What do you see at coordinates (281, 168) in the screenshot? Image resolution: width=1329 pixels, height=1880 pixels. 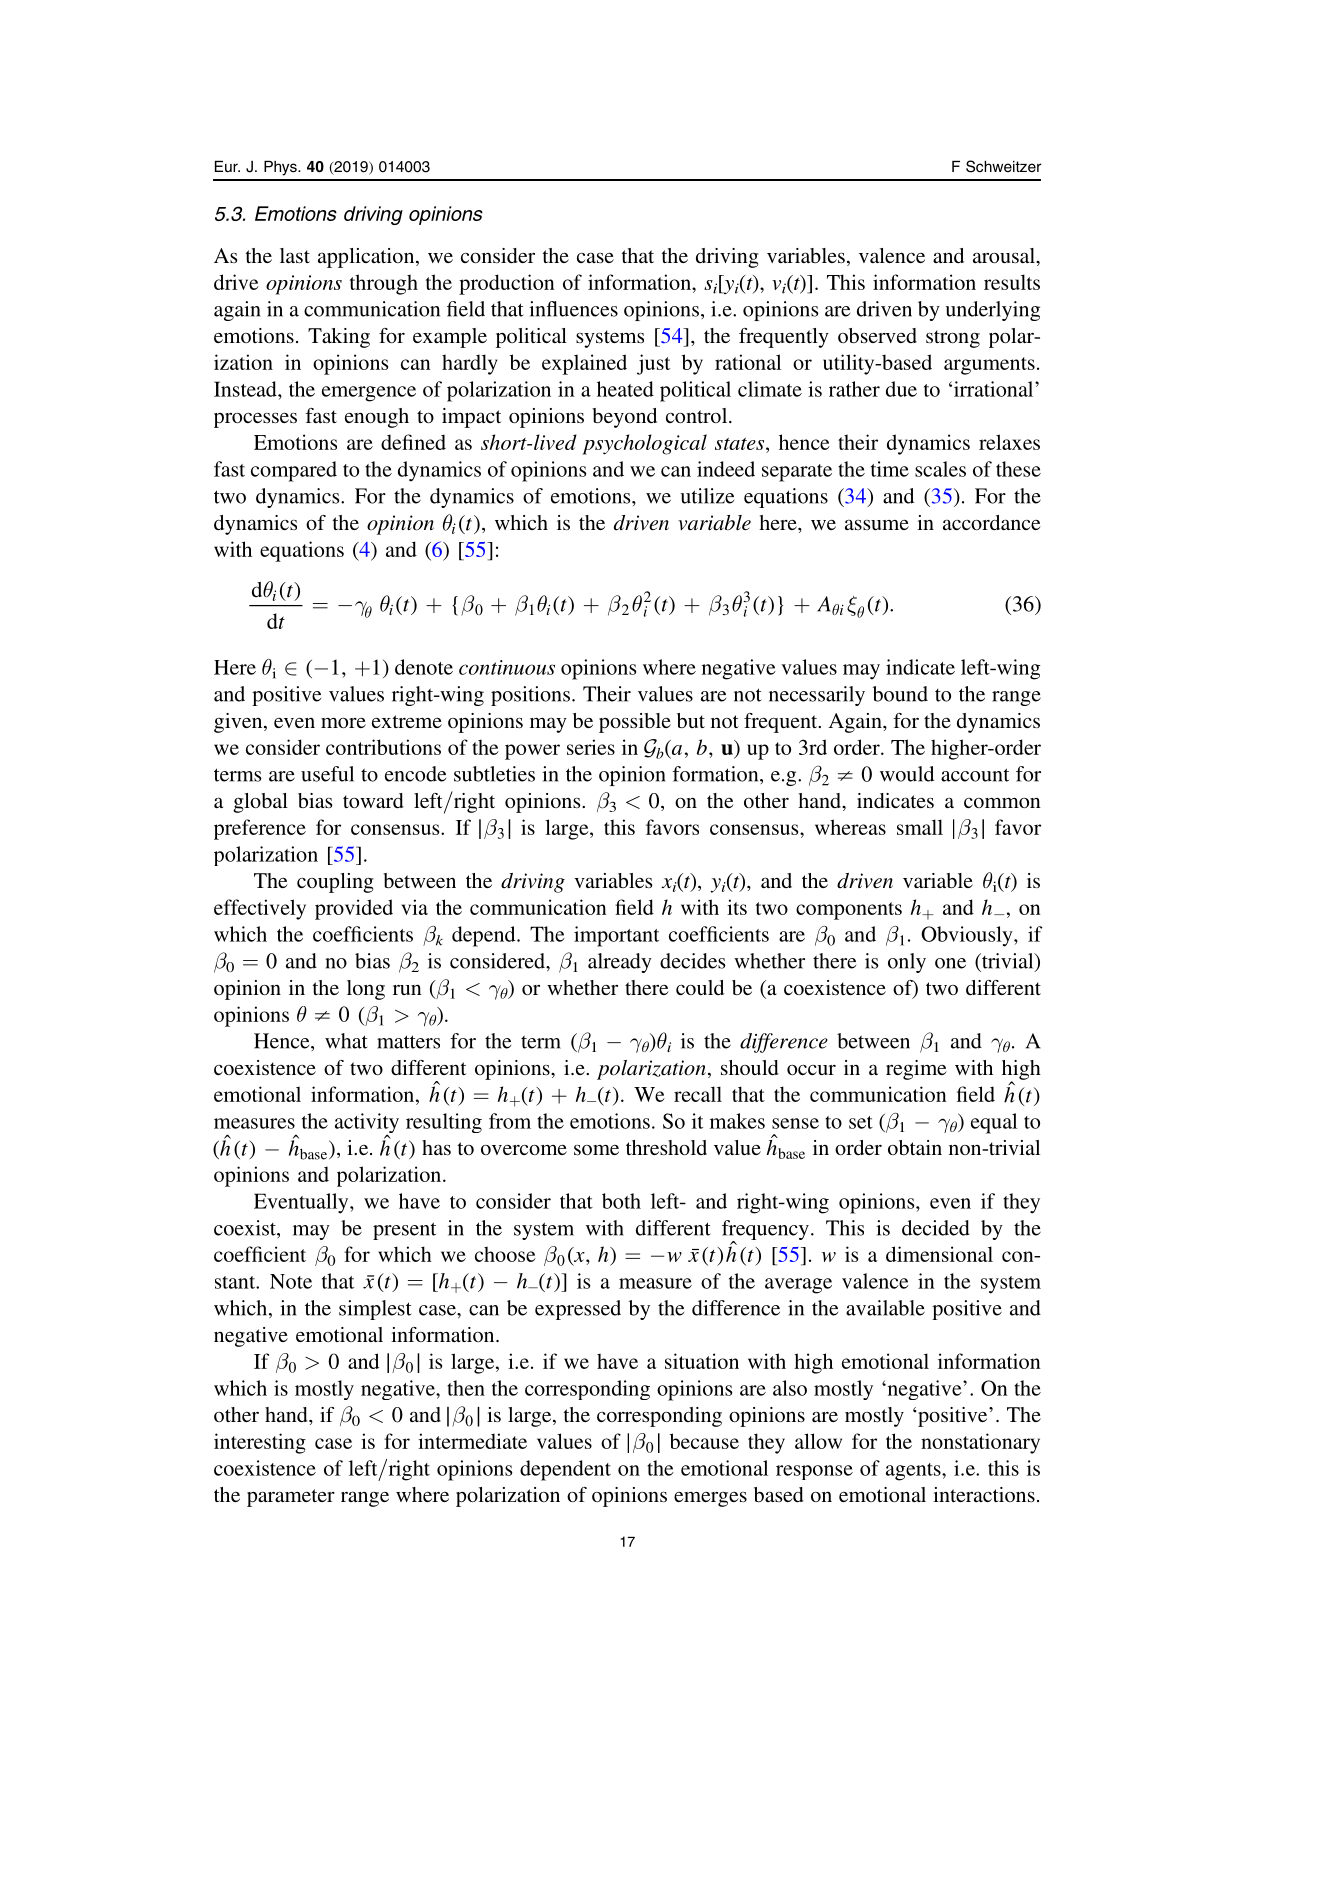 I see `Phys` at bounding box center [281, 168].
